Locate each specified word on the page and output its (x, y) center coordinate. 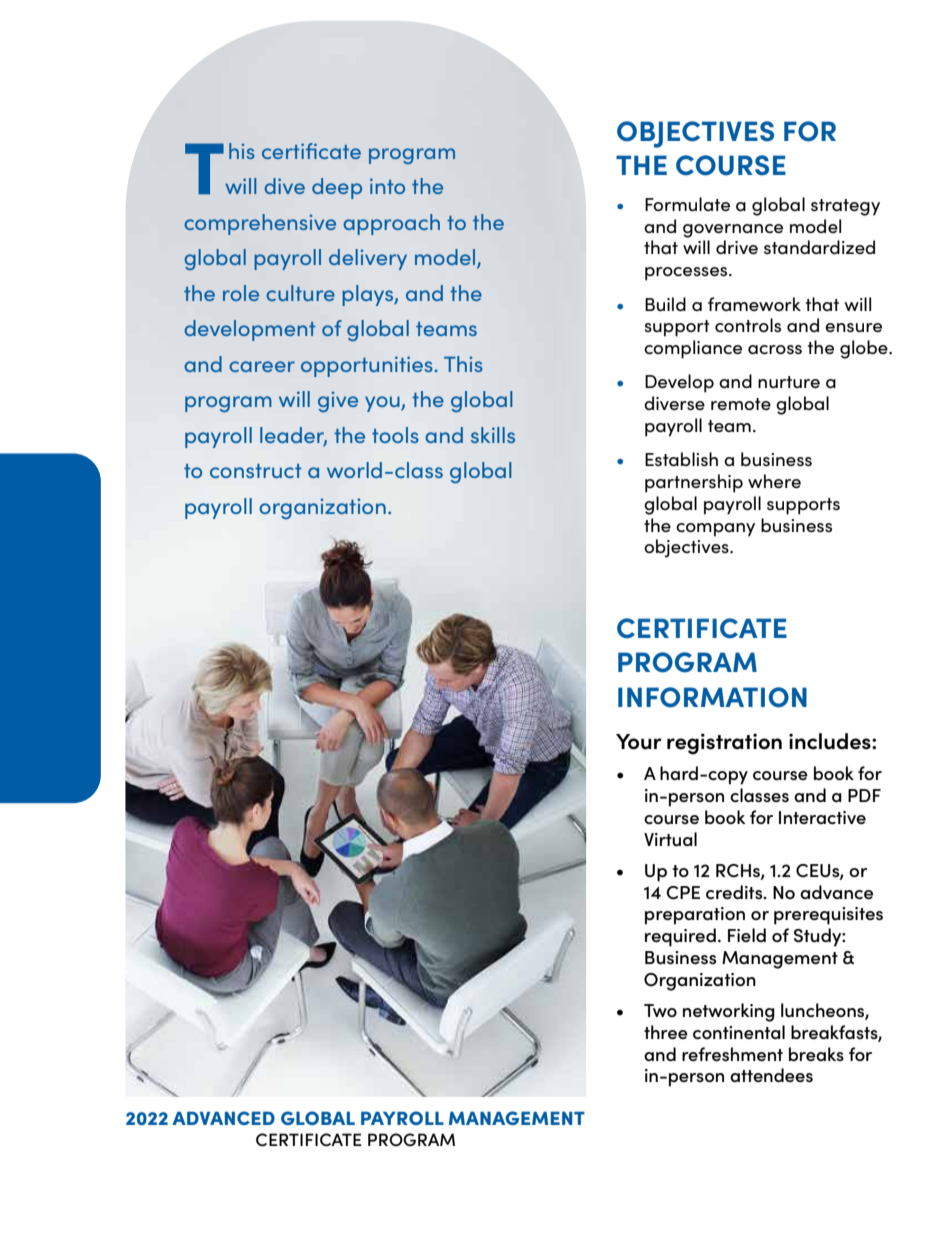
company (715, 530)
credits (735, 892)
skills (493, 435)
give (338, 401)
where (774, 481)
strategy (845, 207)
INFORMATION (712, 697)
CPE (683, 893)
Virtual (670, 839)
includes (831, 741)
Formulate (687, 204)
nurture (789, 382)
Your (639, 742)
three (666, 1032)
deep (337, 188)
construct (256, 471)
